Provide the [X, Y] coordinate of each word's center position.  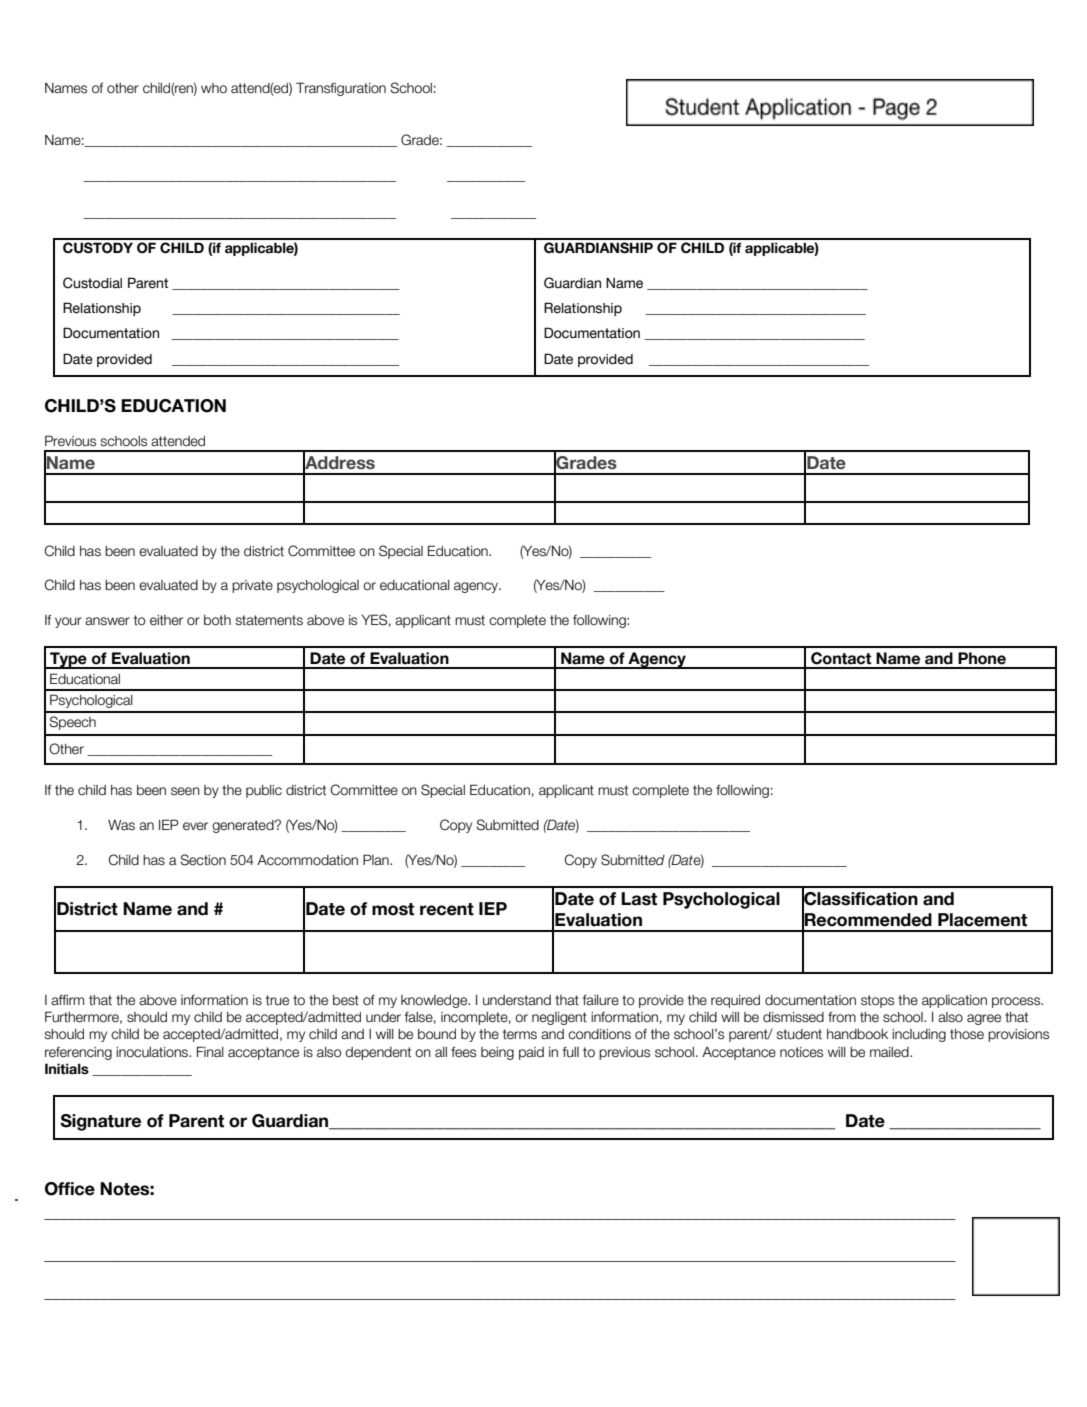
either [166, 620]
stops [877, 1001]
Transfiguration [341, 89]
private [252, 586]
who [214, 88]
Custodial [92, 283]
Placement [982, 920]
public [264, 791]
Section [203, 860]
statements [269, 620]
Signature [100, 1122]
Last [639, 899]
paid [531, 1053]
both [217, 620]
